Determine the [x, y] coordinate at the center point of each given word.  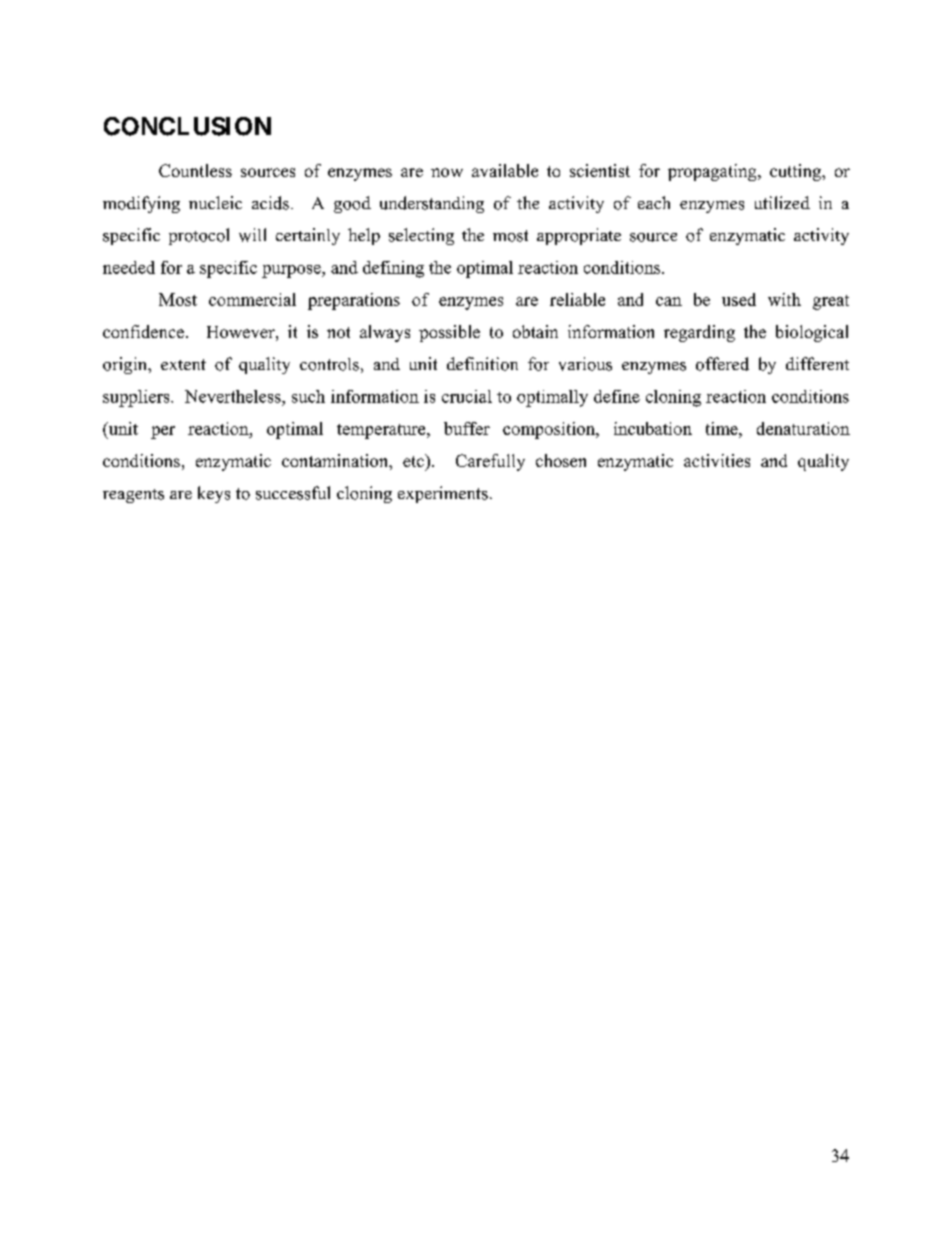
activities [717, 460]
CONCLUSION [187, 126]
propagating [713, 172]
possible [449, 333]
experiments [443, 494]
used [739, 299]
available [505, 170]
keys [214, 494]
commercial [252, 299]
